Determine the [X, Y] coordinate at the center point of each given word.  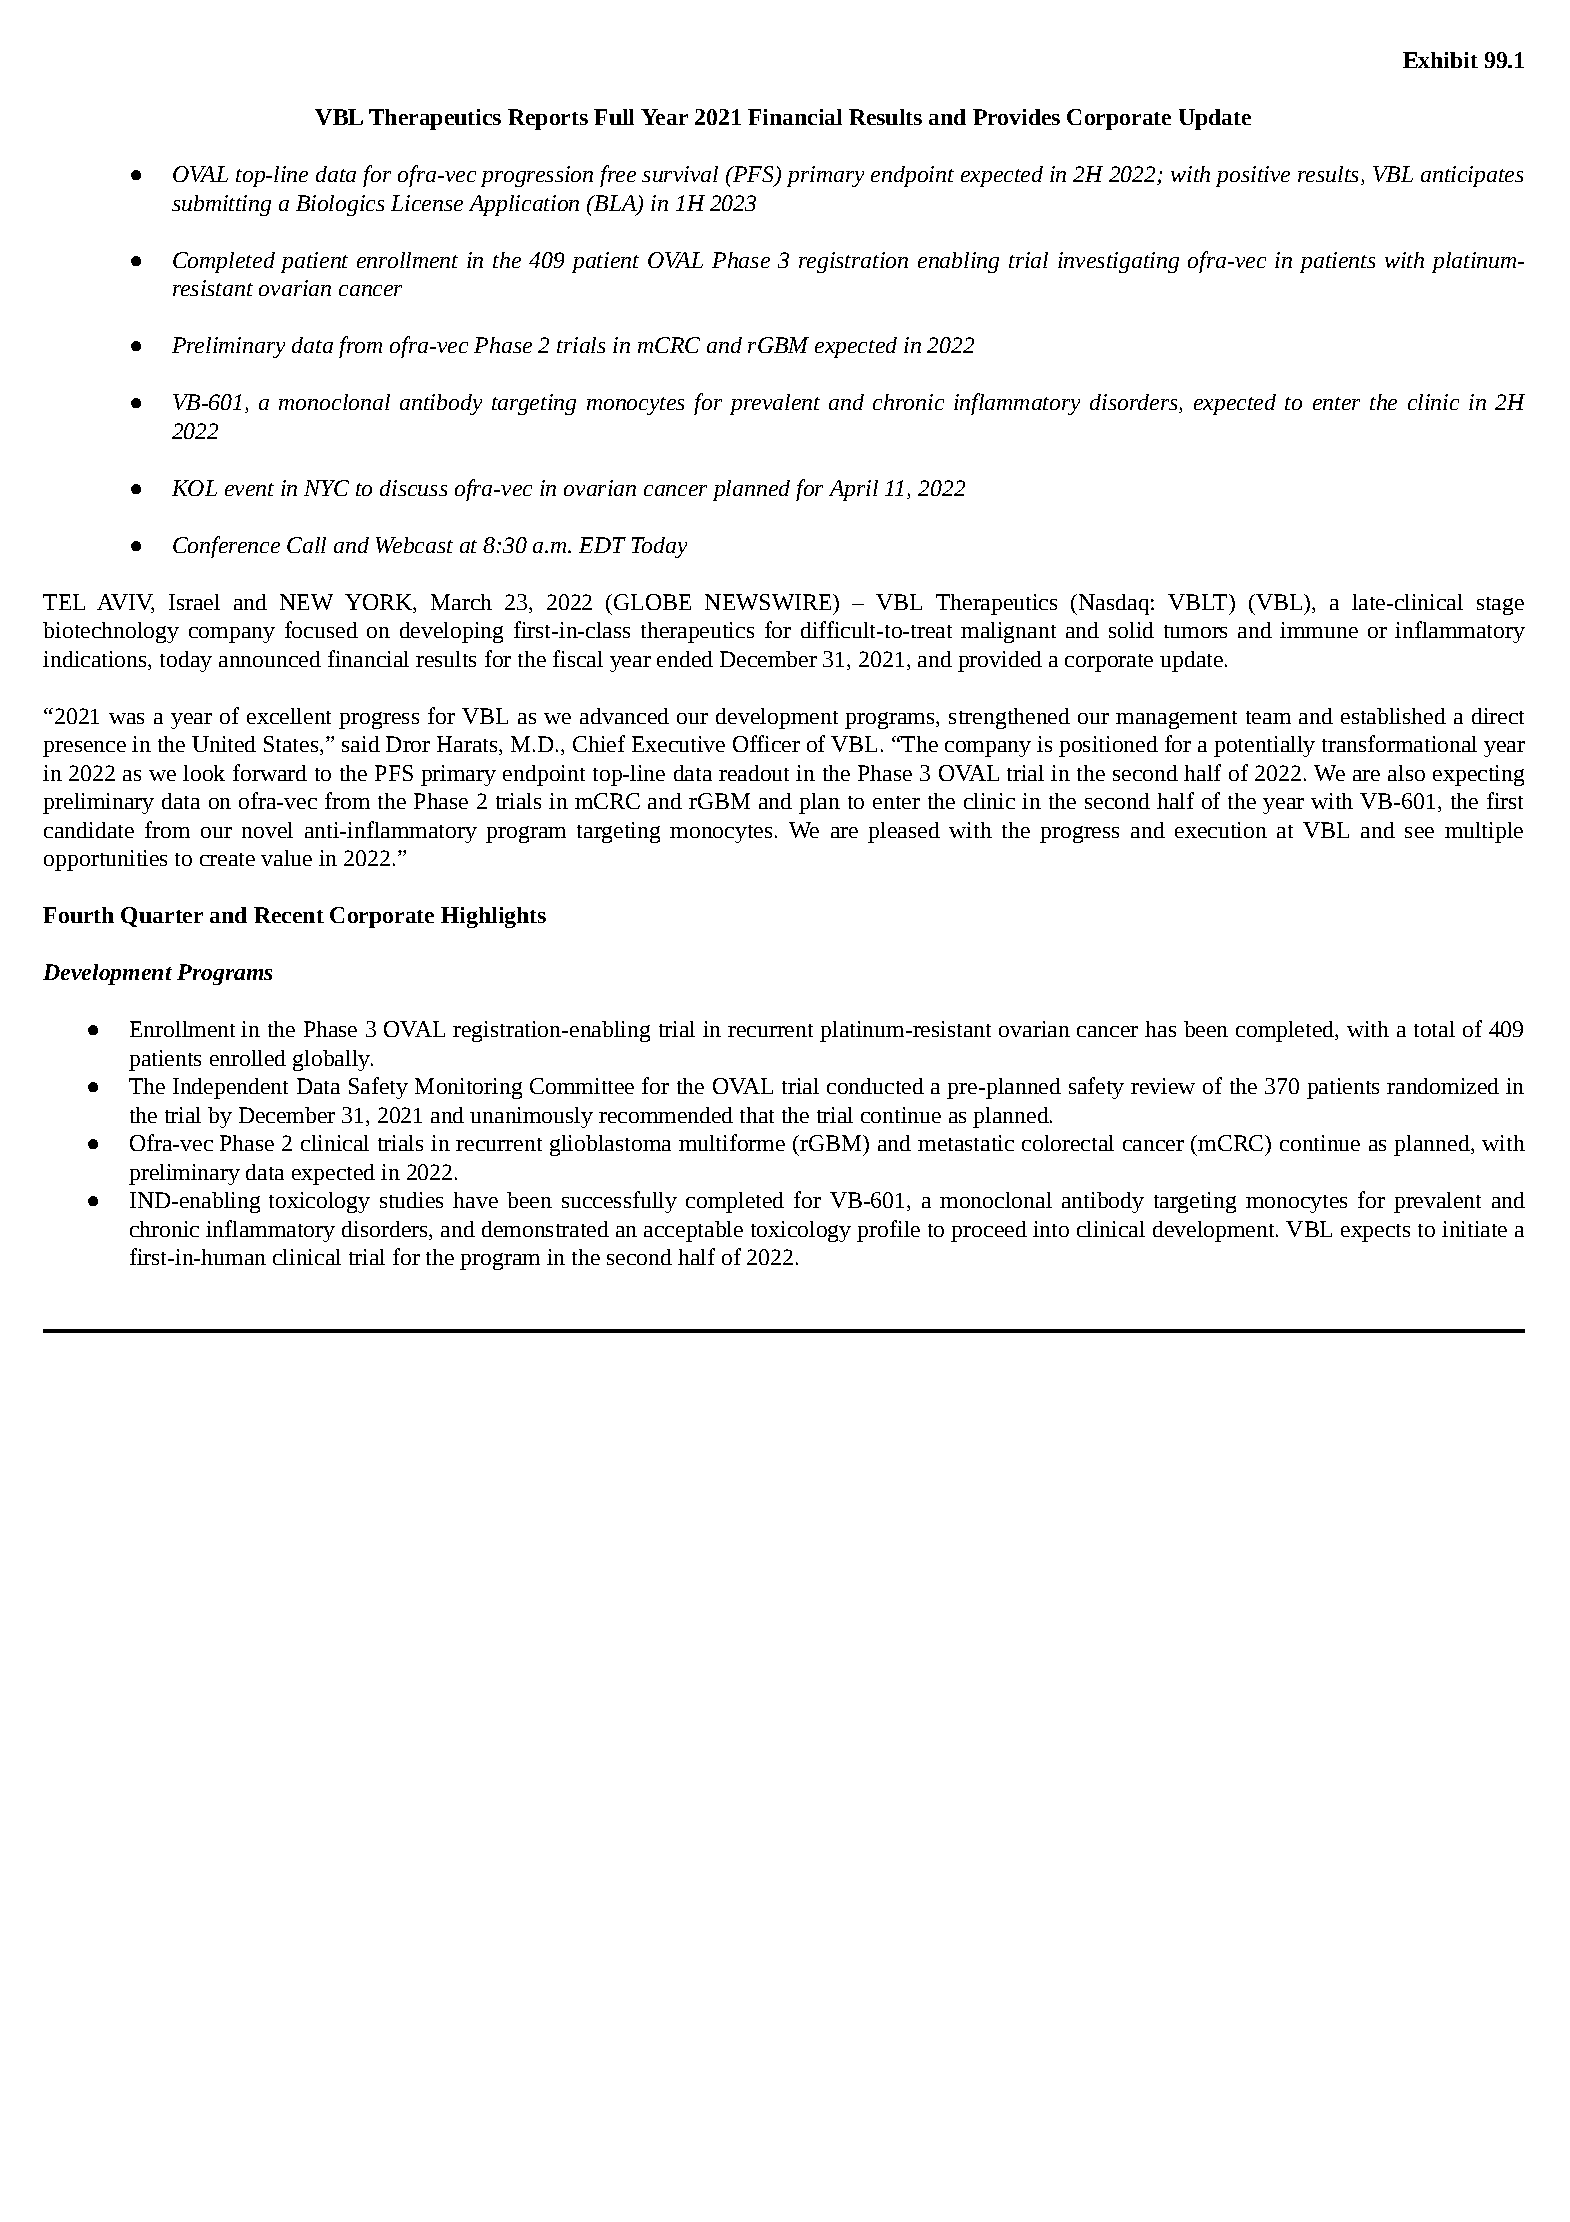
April [853, 490]
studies [411, 1200]
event [249, 489]
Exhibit [1440, 60]
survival [680, 174]
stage [1500, 606]
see [1419, 832]
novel [267, 830]
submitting [221, 205]
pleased [904, 832]
